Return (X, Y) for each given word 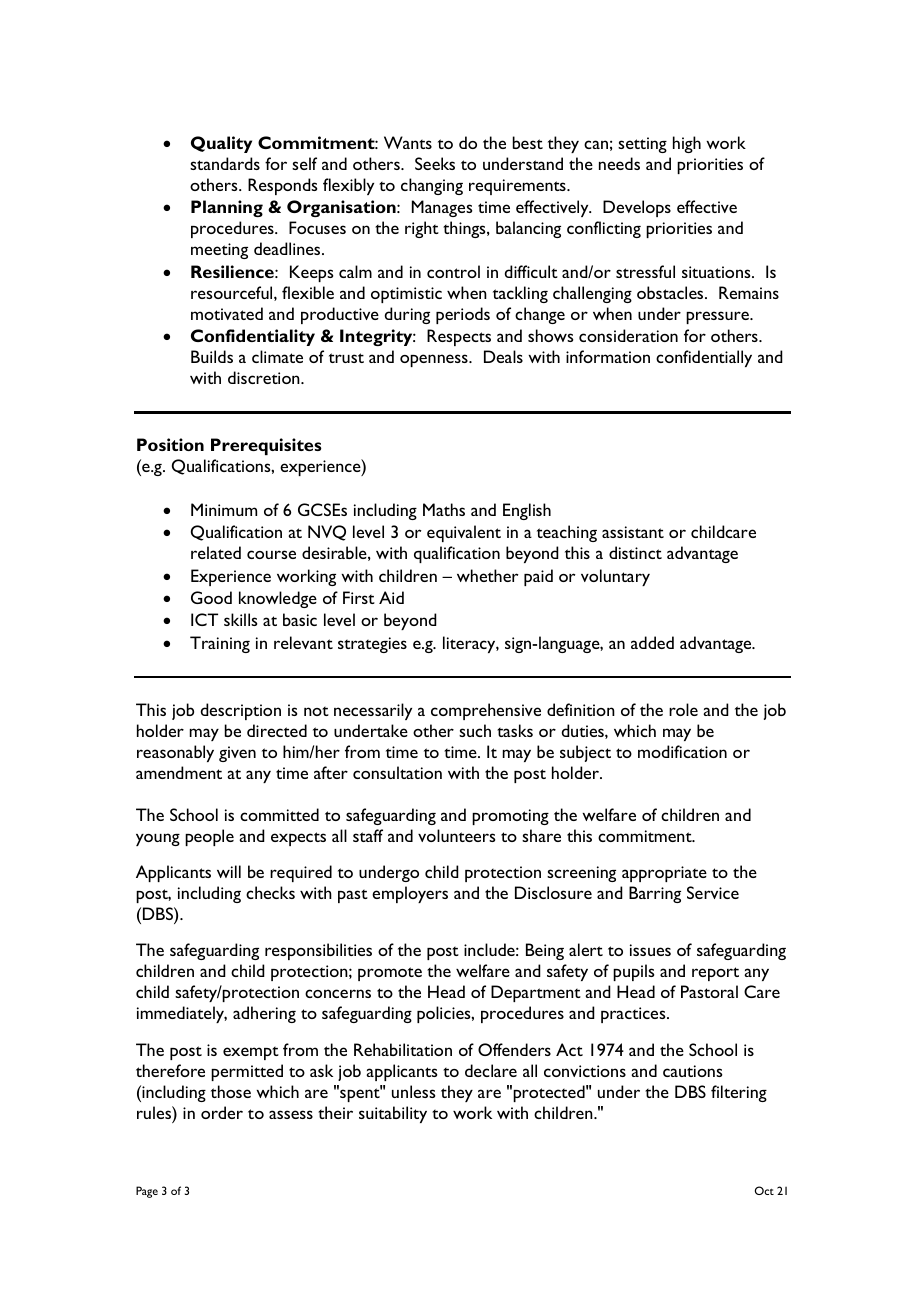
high (687, 144)
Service (713, 892)
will (229, 871)
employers (410, 894)
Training (220, 644)
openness (435, 360)
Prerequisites (266, 446)
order (222, 1112)
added (652, 642)
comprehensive (486, 711)
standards (225, 163)
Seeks (435, 163)
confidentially (704, 358)
